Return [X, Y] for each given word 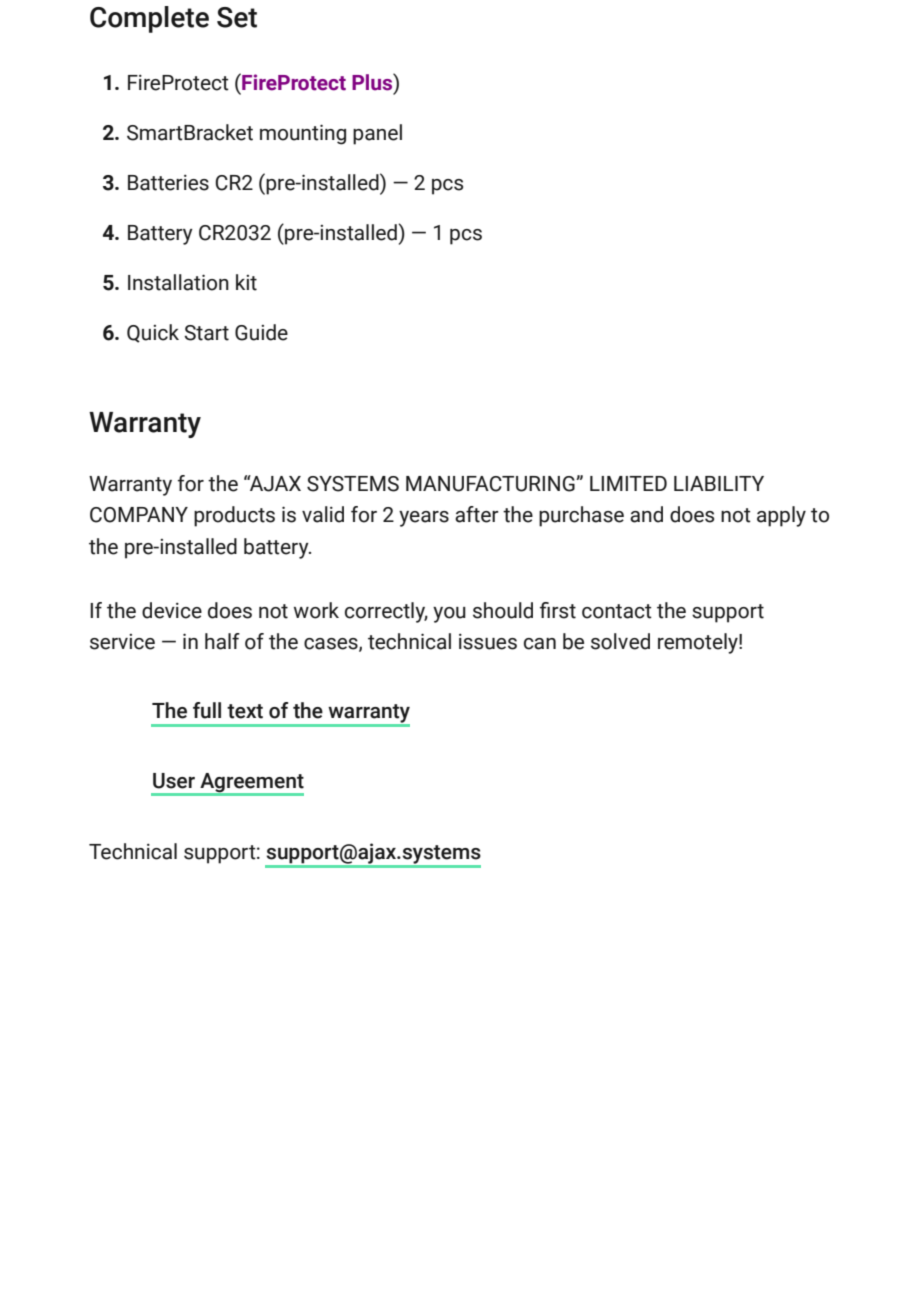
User [174, 781]
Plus [373, 82]
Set [237, 17]
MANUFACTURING [491, 484]
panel [377, 134]
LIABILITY [719, 483]
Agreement [251, 784]
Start [206, 333]
